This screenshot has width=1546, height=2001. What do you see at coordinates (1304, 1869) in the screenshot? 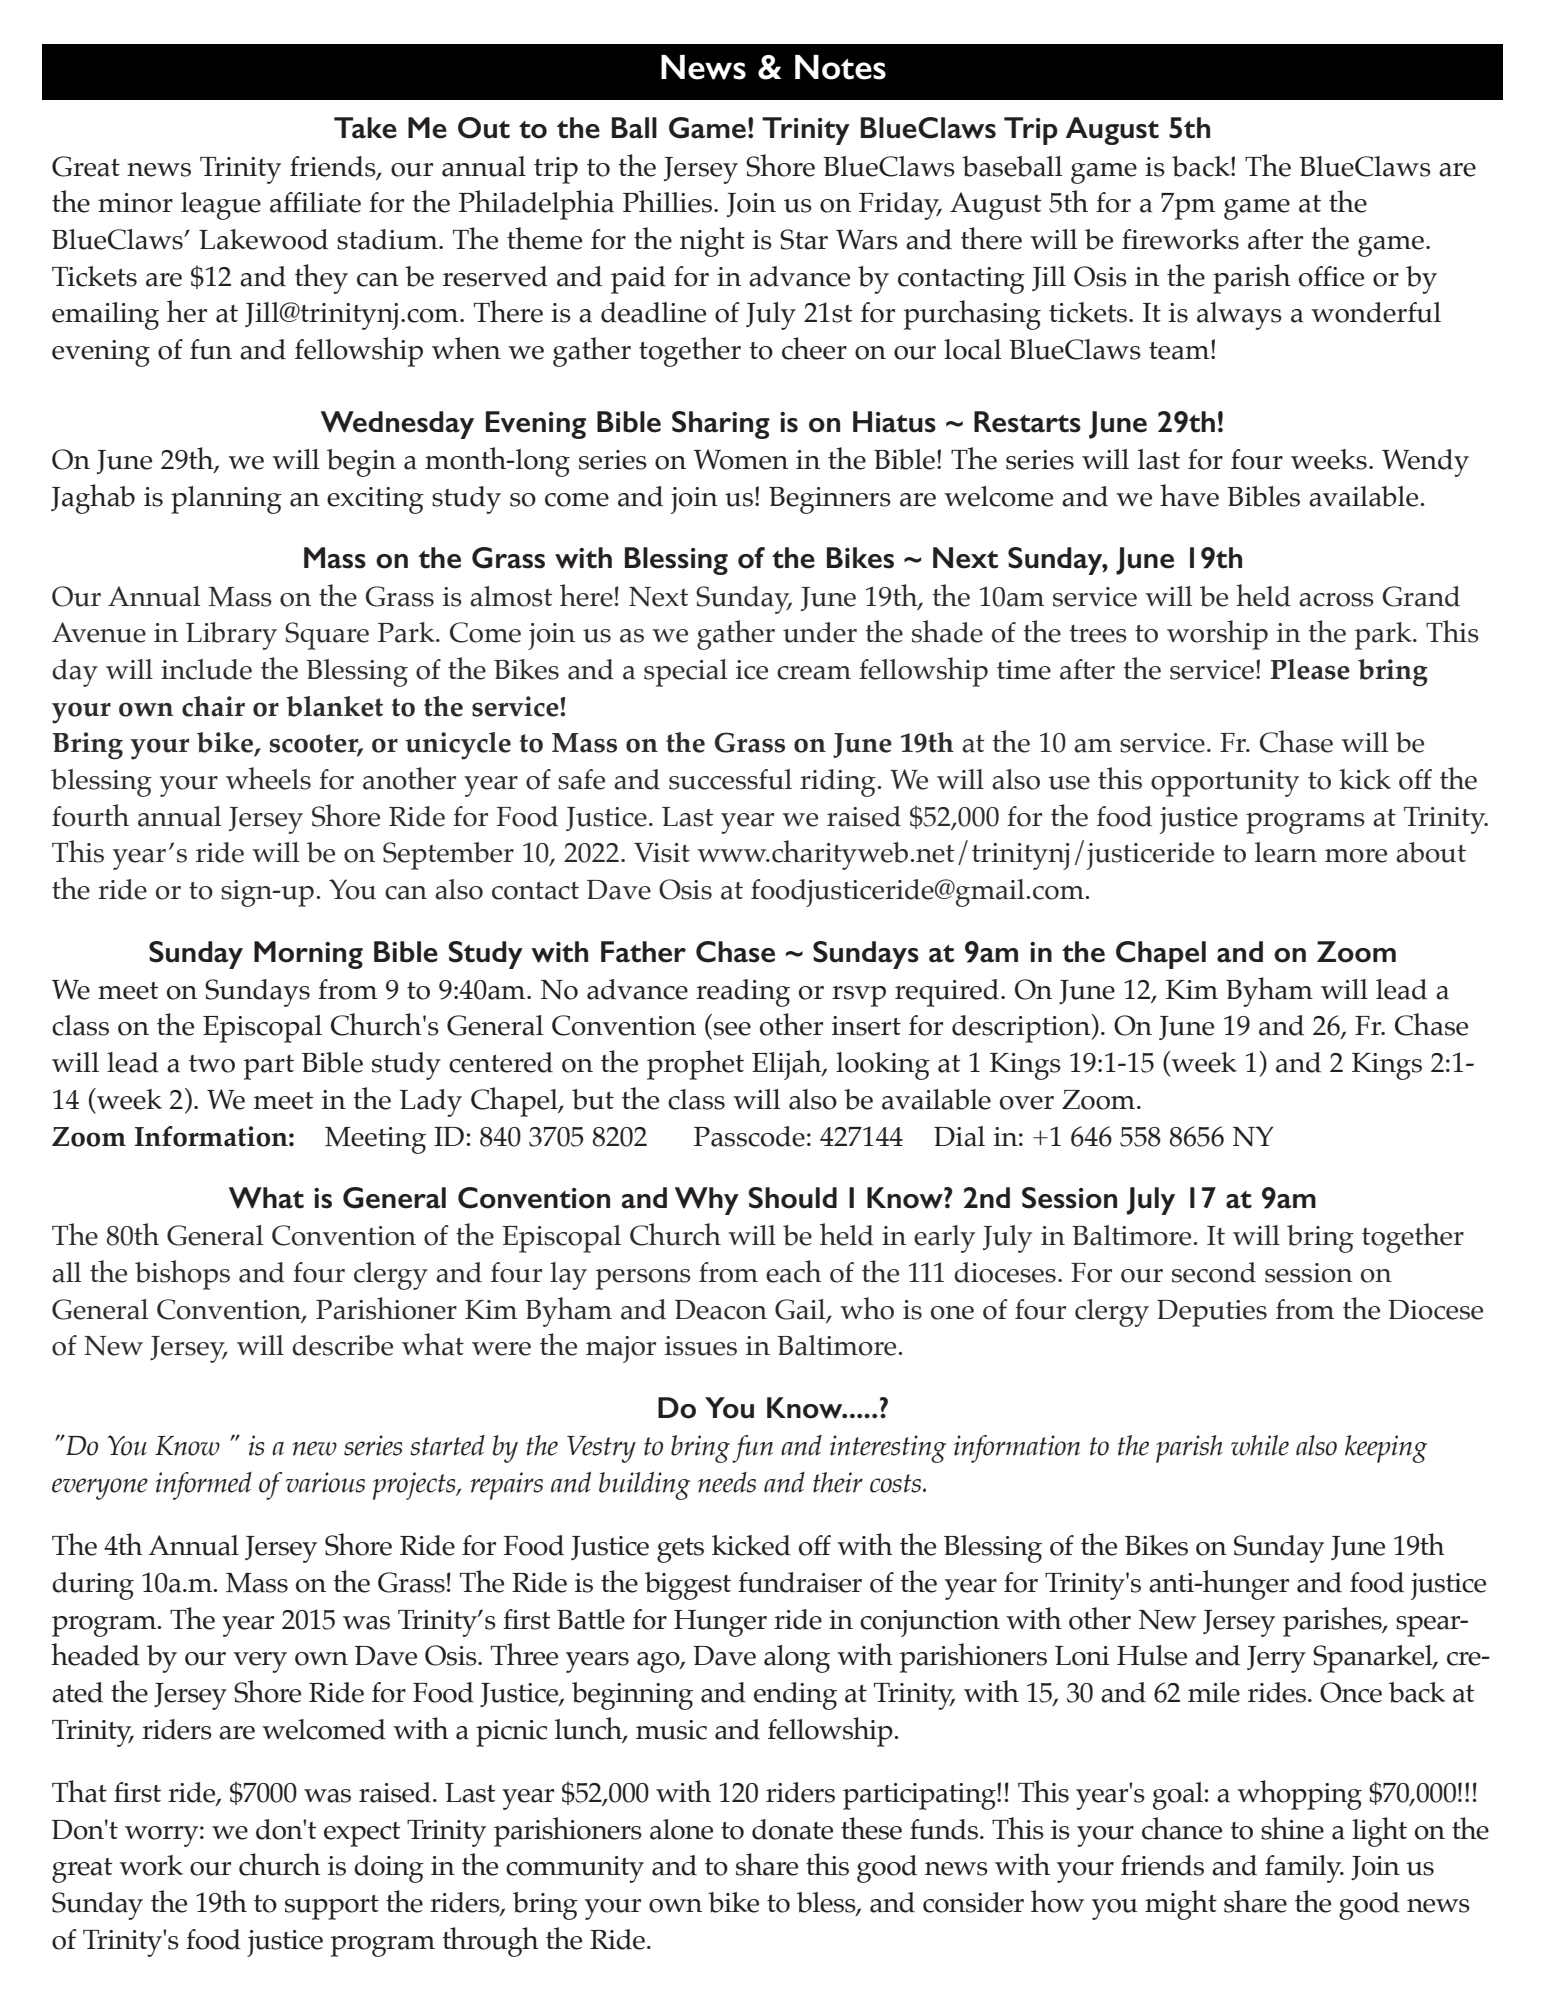
I see `family` at bounding box center [1304, 1869].
